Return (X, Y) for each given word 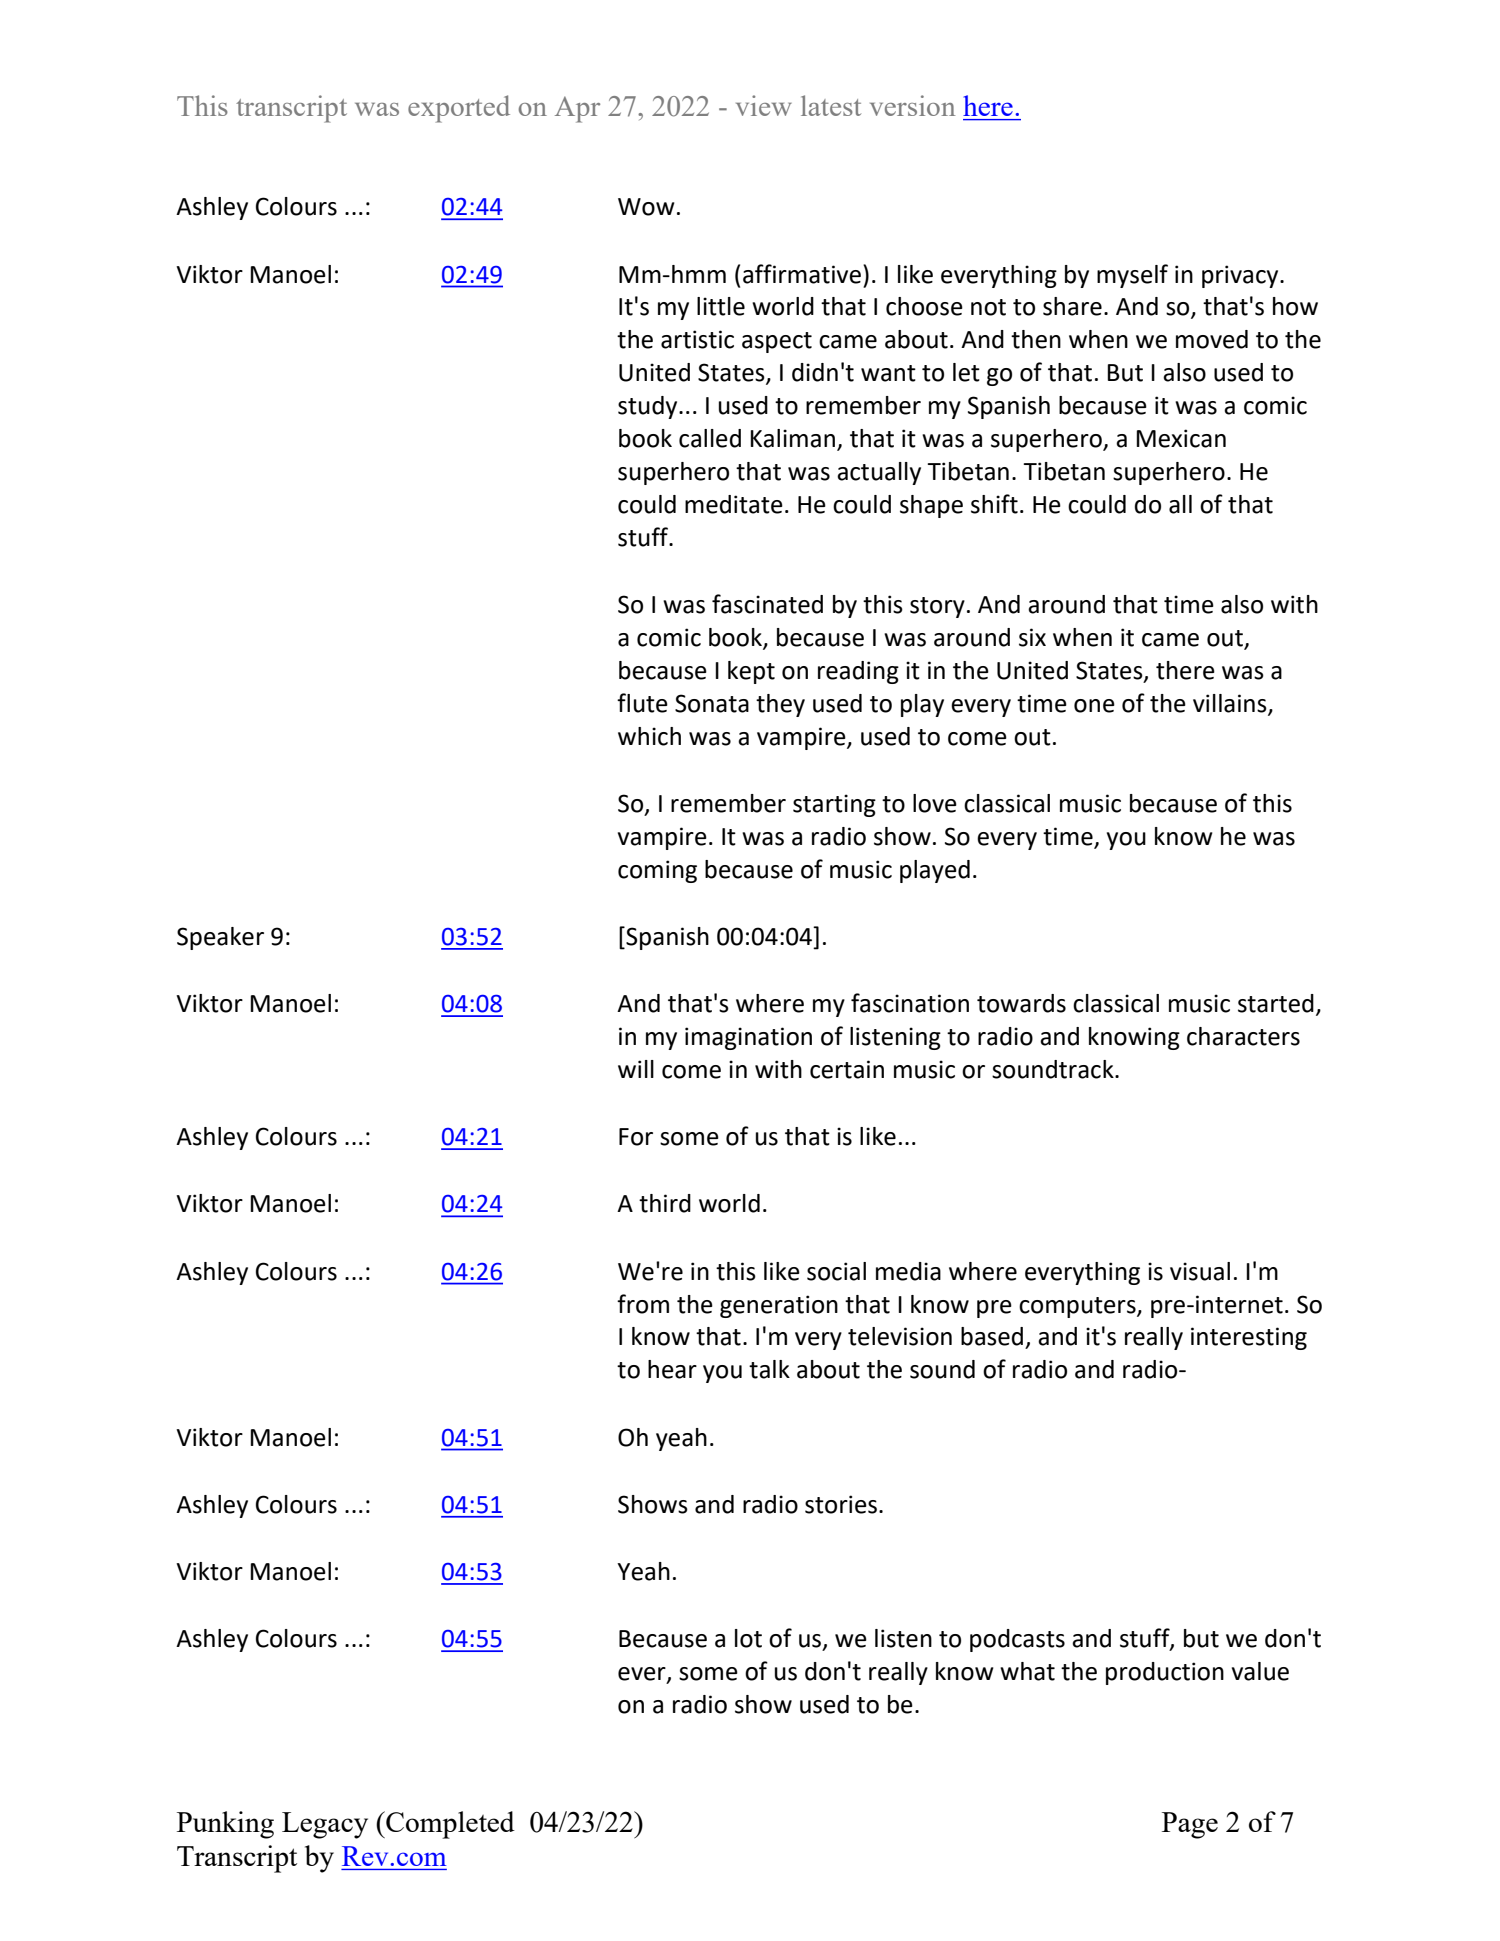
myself (1132, 276)
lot (748, 1638)
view (764, 105)
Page (1190, 1825)
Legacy (325, 1825)
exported (459, 109)
